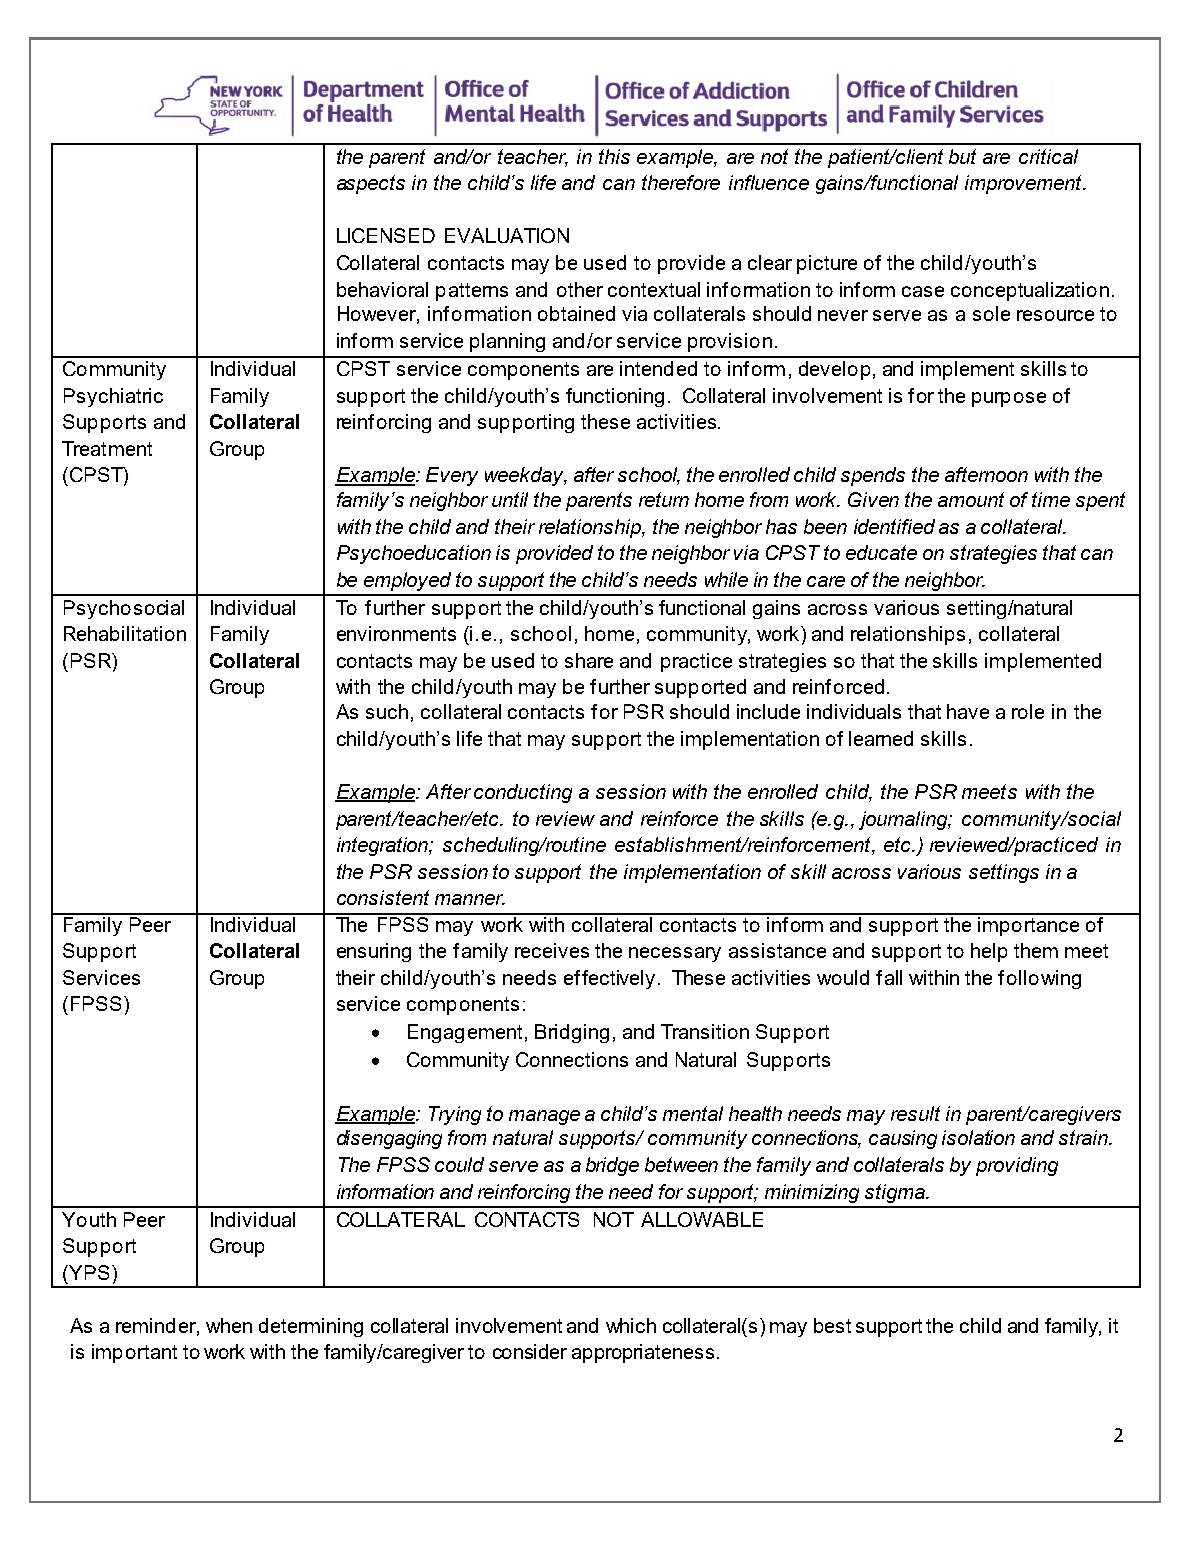 The width and height of the page is (1194, 1545). What do you see at coordinates (523, 793) in the page?
I see `conducting` at bounding box center [523, 793].
